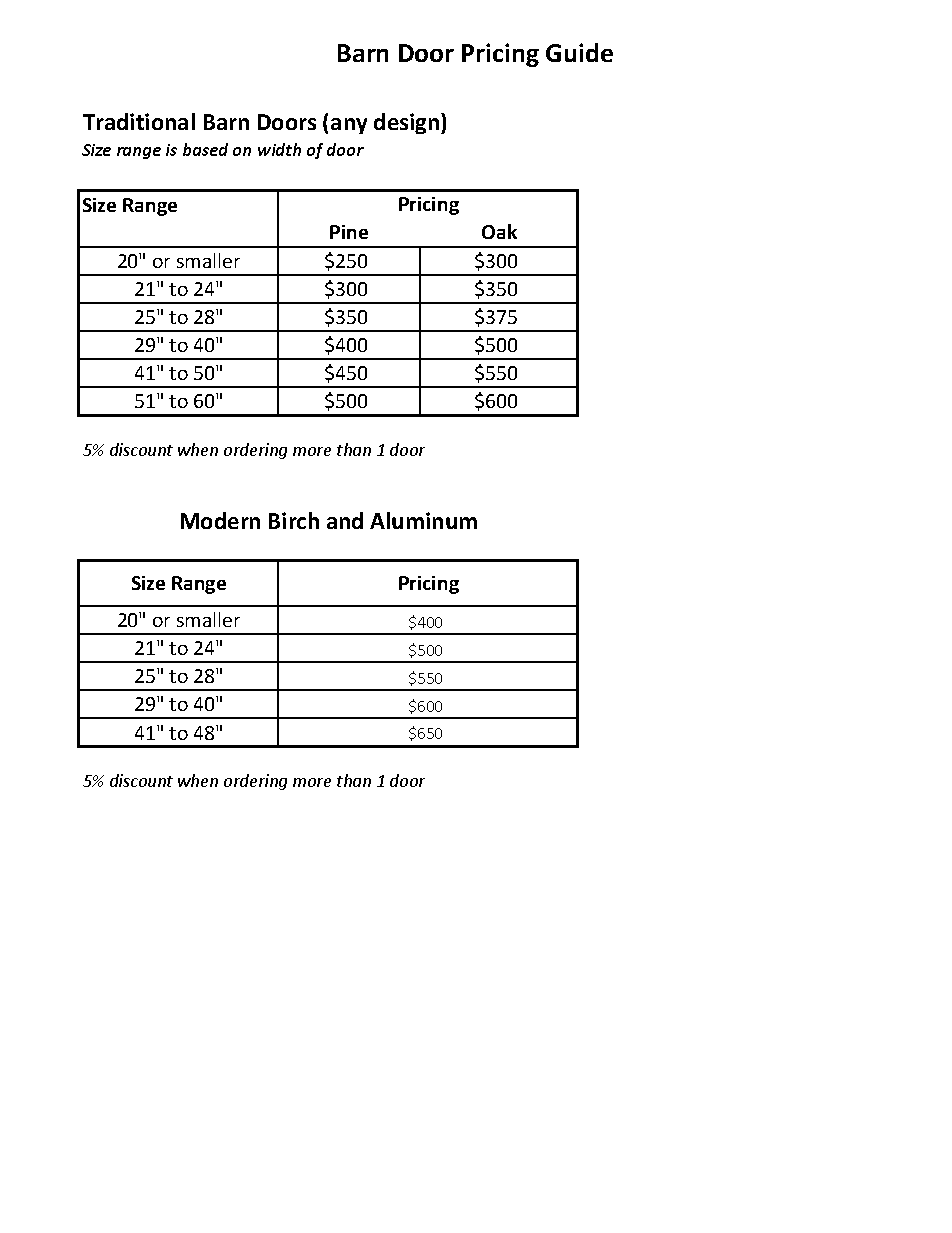 The width and height of the screenshot is (952, 1233). What do you see at coordinates (408, 123) in the screenshot?
I see `design` at bounding box center [408, 123].
